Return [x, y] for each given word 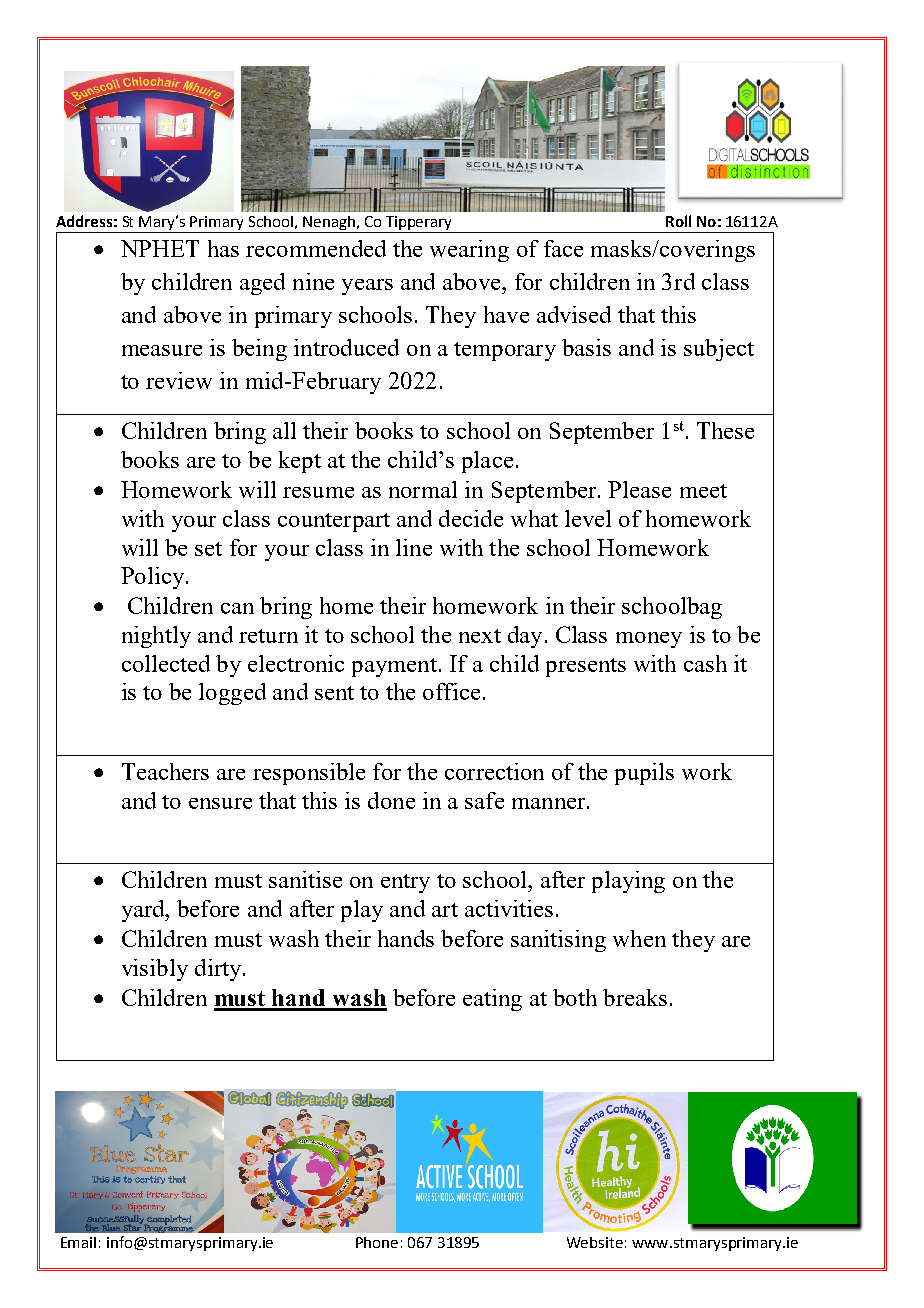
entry [405, 883]
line [414, 547]
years [367, 287]
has [223, 248]
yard [144, 911]
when [639, 938]
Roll [678, 221]
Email [78, 1242]
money [649, 640]
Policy [152, 578]
